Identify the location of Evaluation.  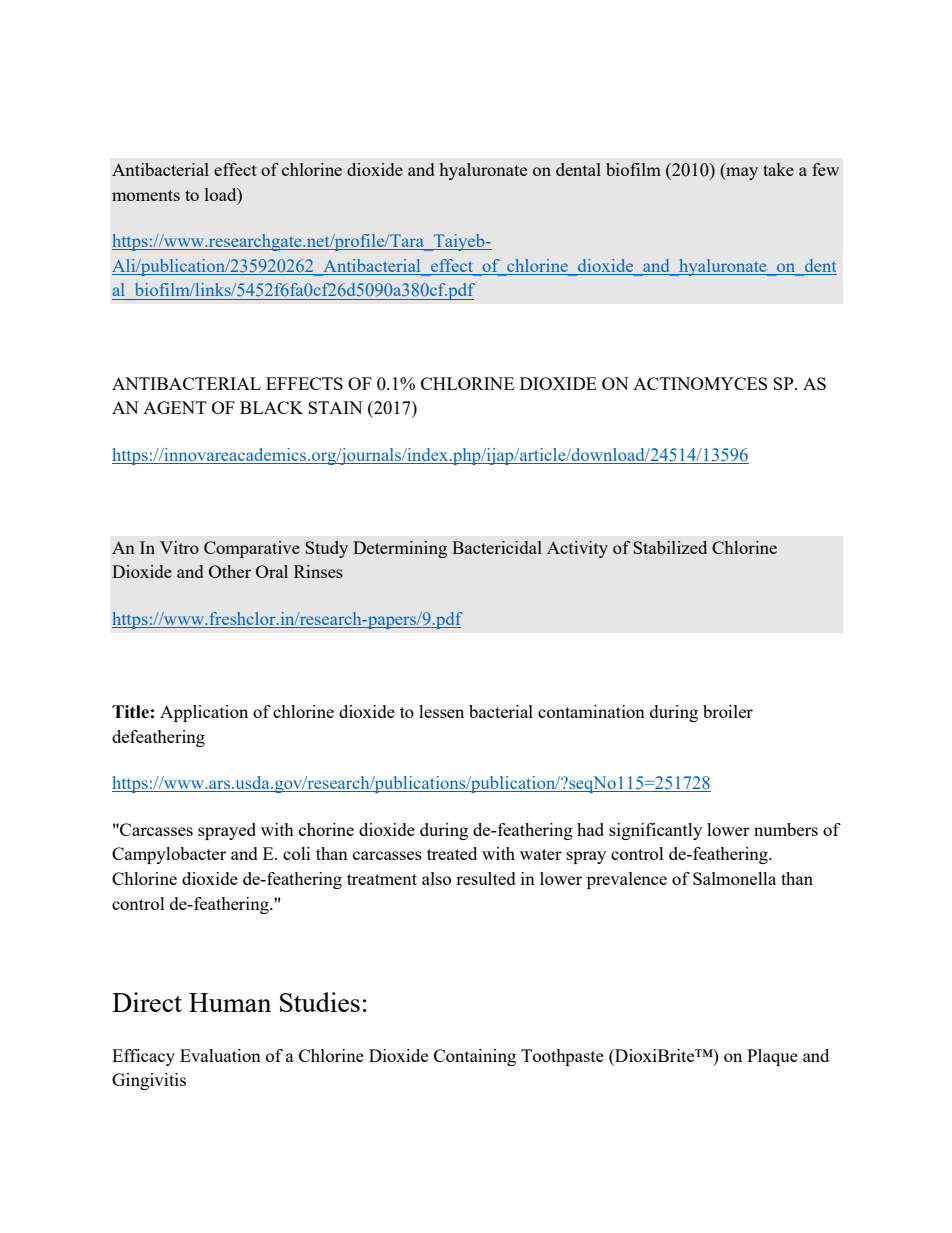
(220, 1055).
